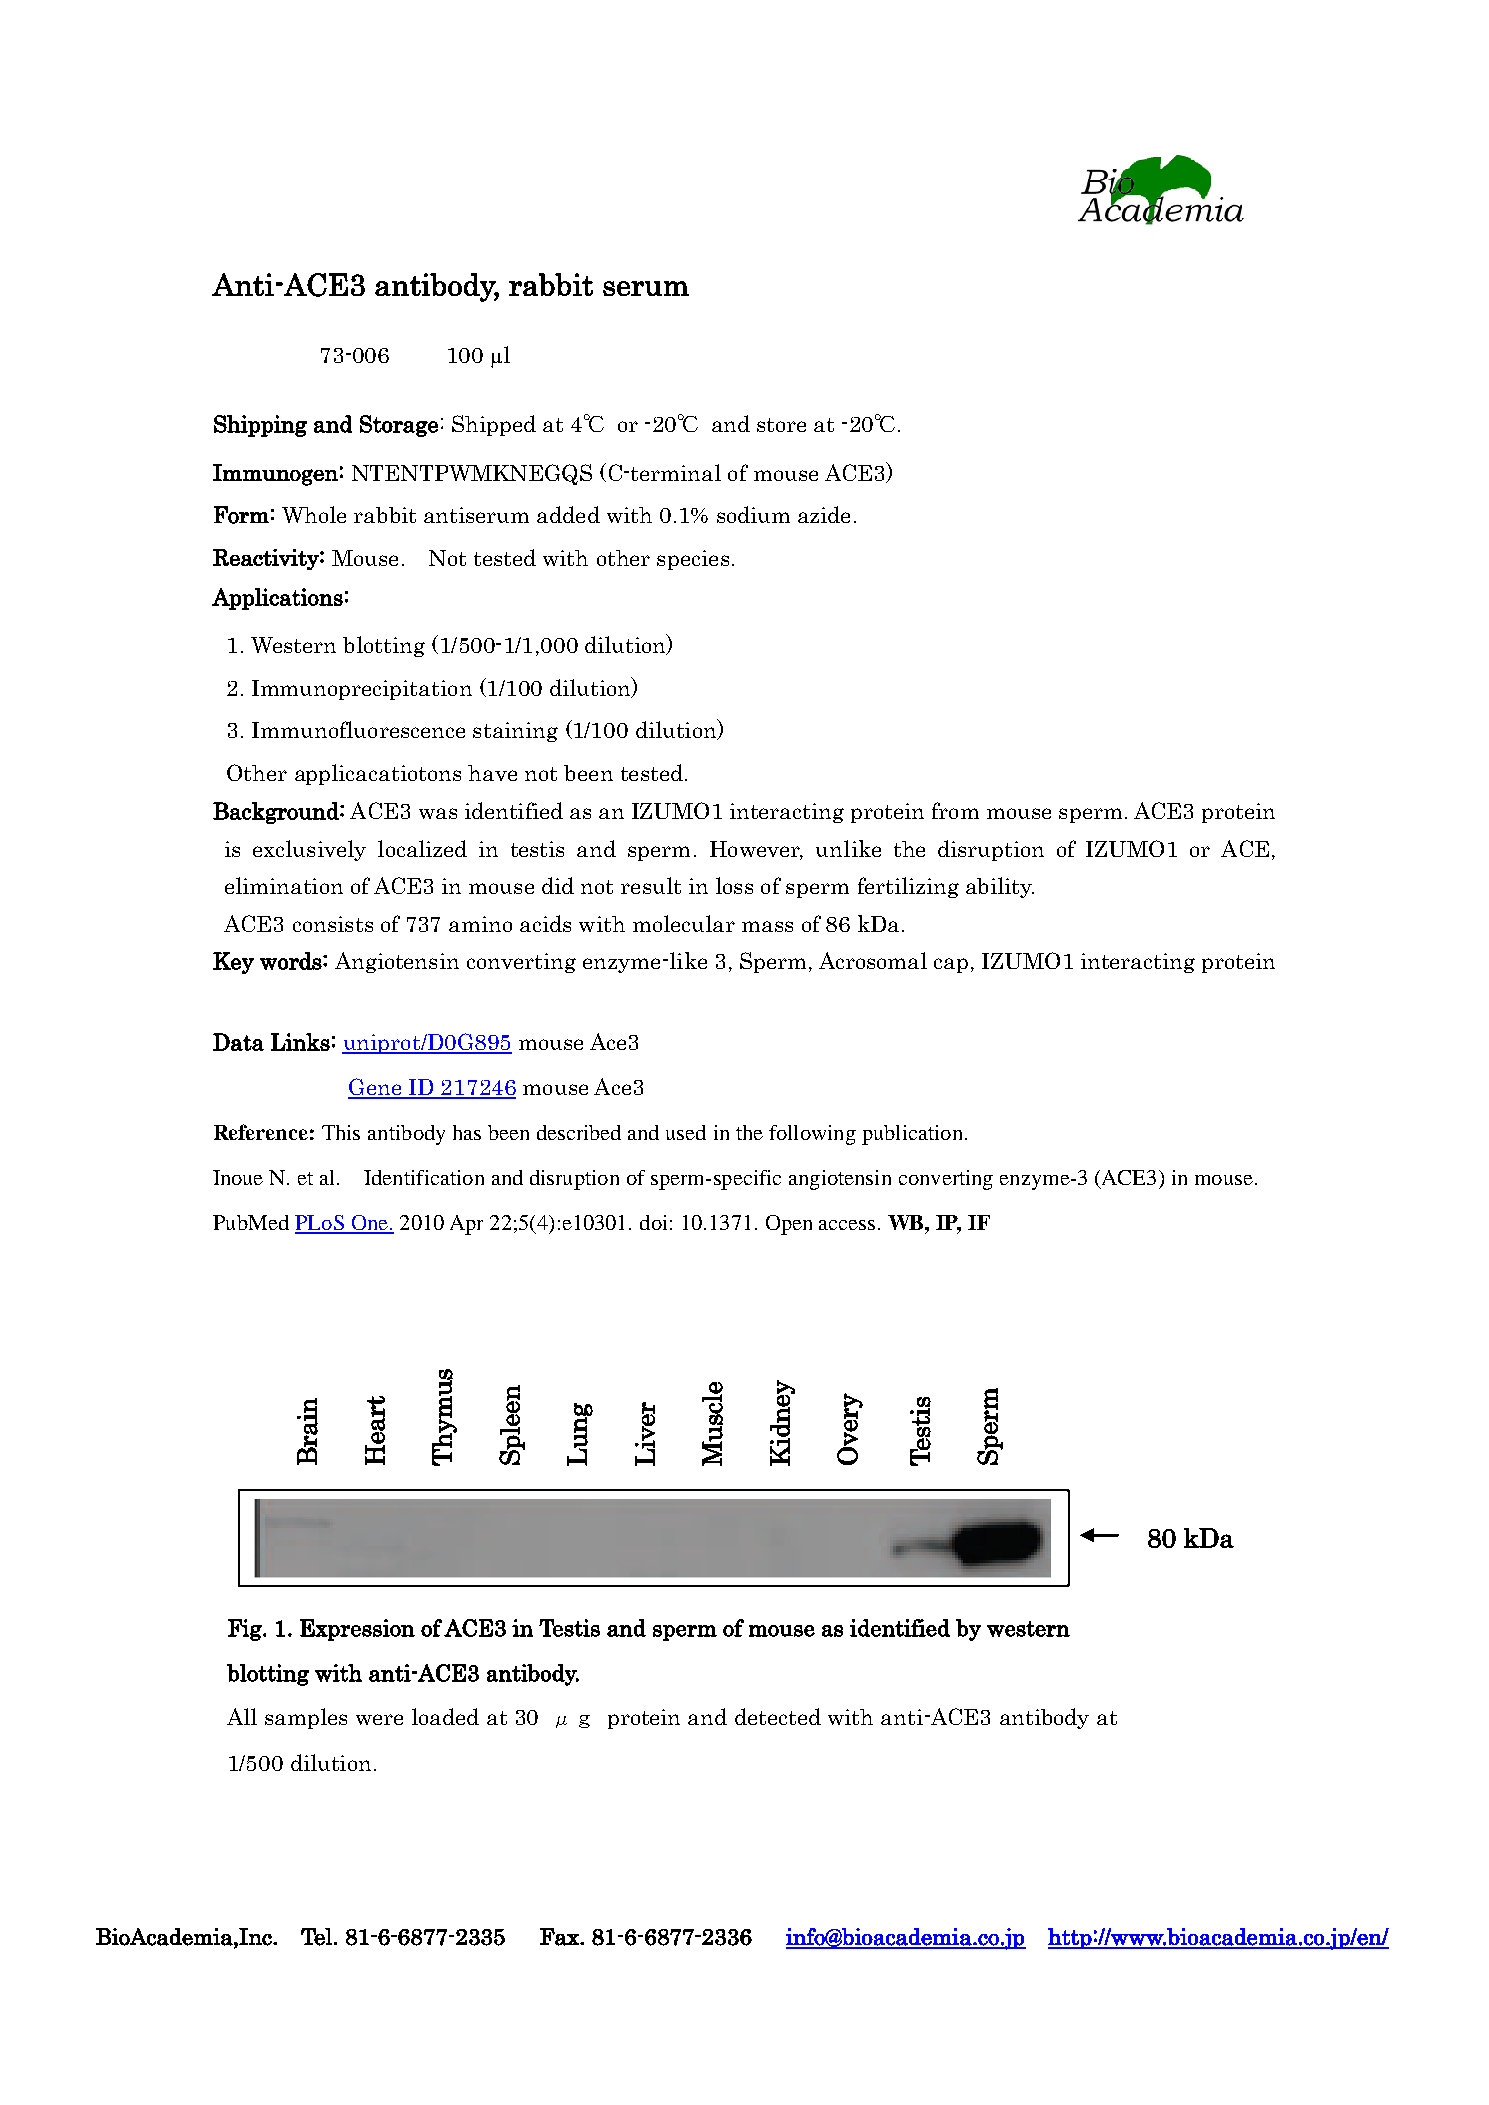 This page has height=2105, width=1489. I want to click on cap, so click(951, 965).
